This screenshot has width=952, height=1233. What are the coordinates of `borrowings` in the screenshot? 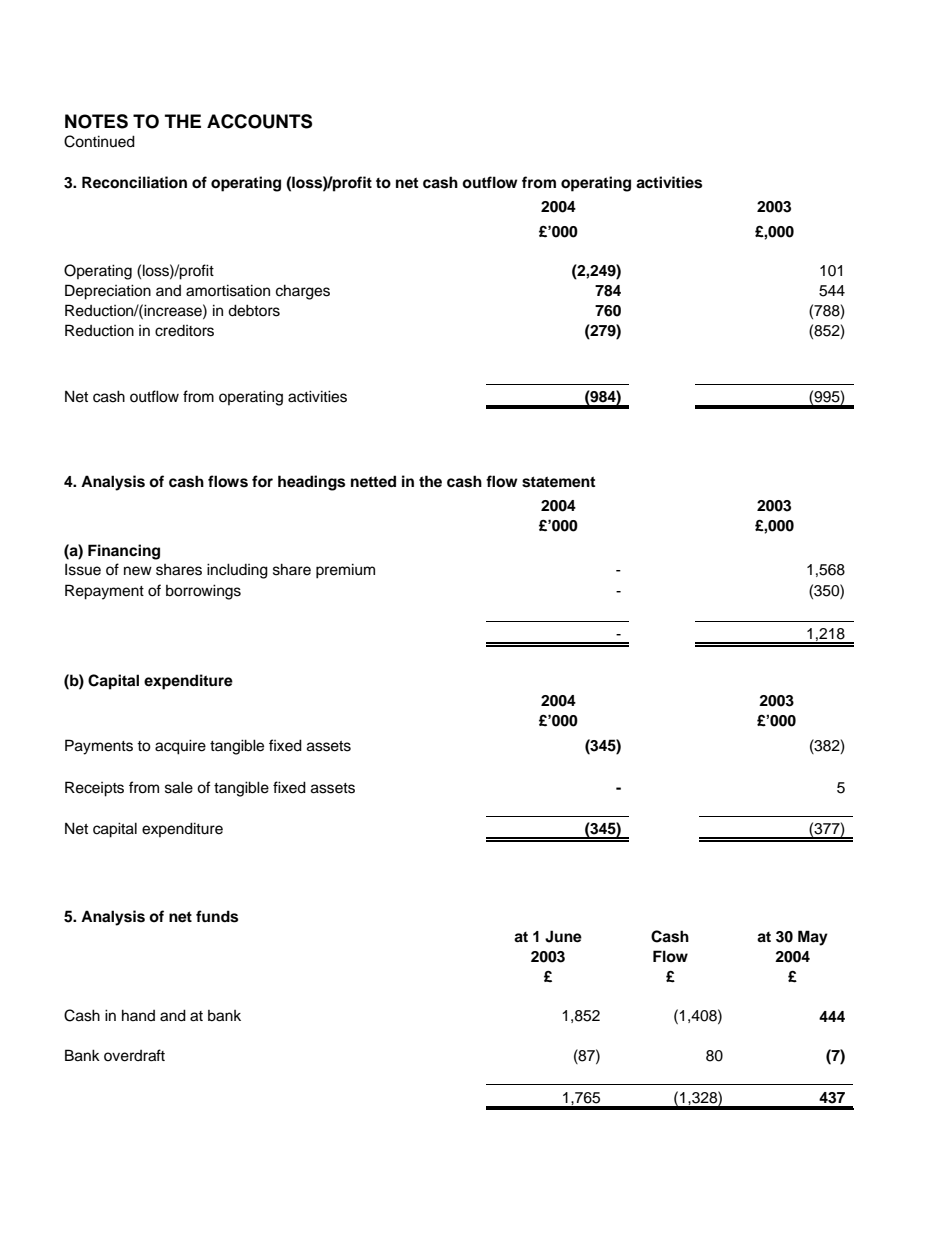 It's located at (203, 592).
